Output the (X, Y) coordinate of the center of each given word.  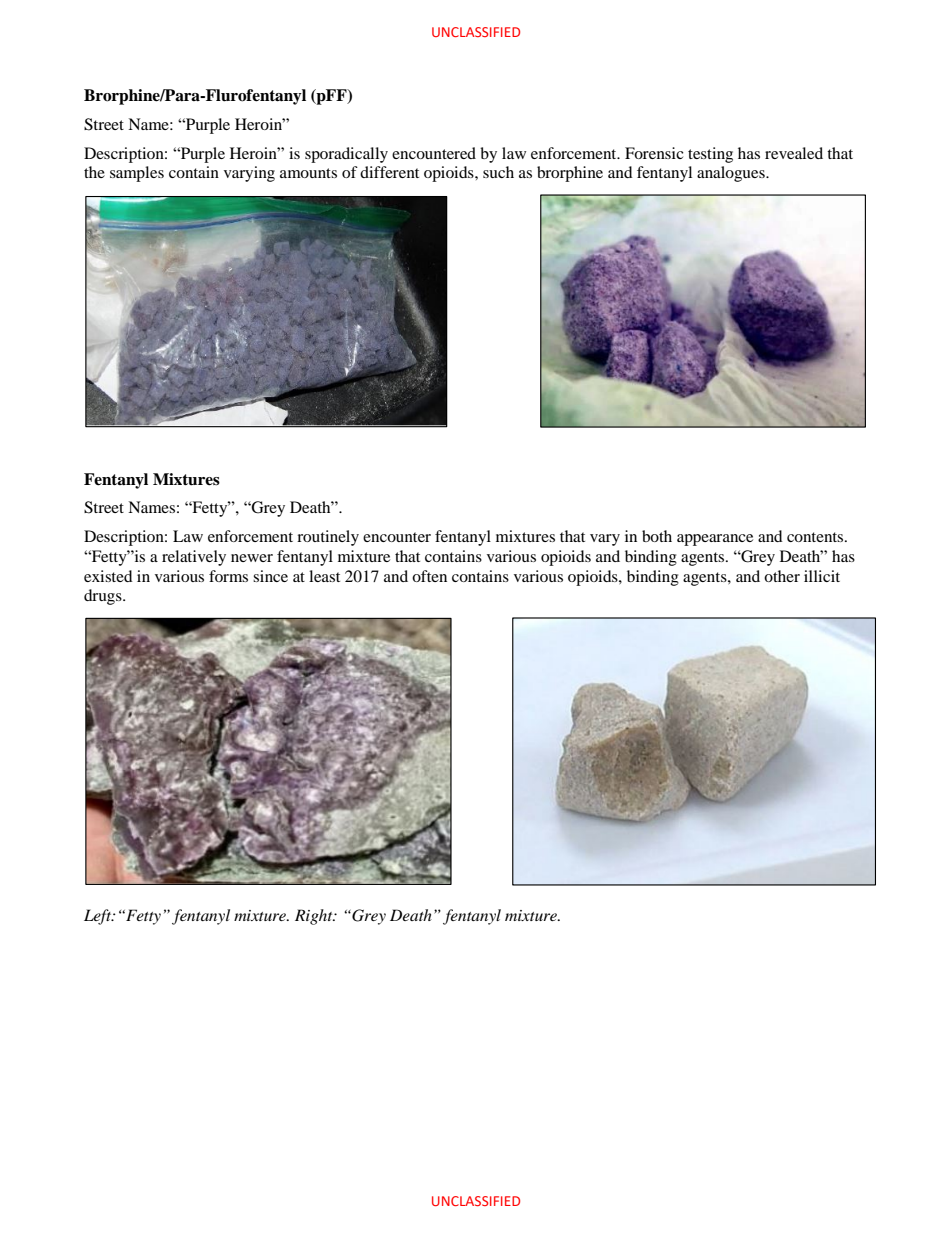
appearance (715, 540)
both (657, 536)
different (389, 172)
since (270, 576)
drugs (104, 597)
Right (315, 917)
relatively (194, 558)
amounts (308, 173)
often (429, 576)
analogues (732, 174)
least (324, 576)
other (782, 576)
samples (137, 174)
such (498, 172)
